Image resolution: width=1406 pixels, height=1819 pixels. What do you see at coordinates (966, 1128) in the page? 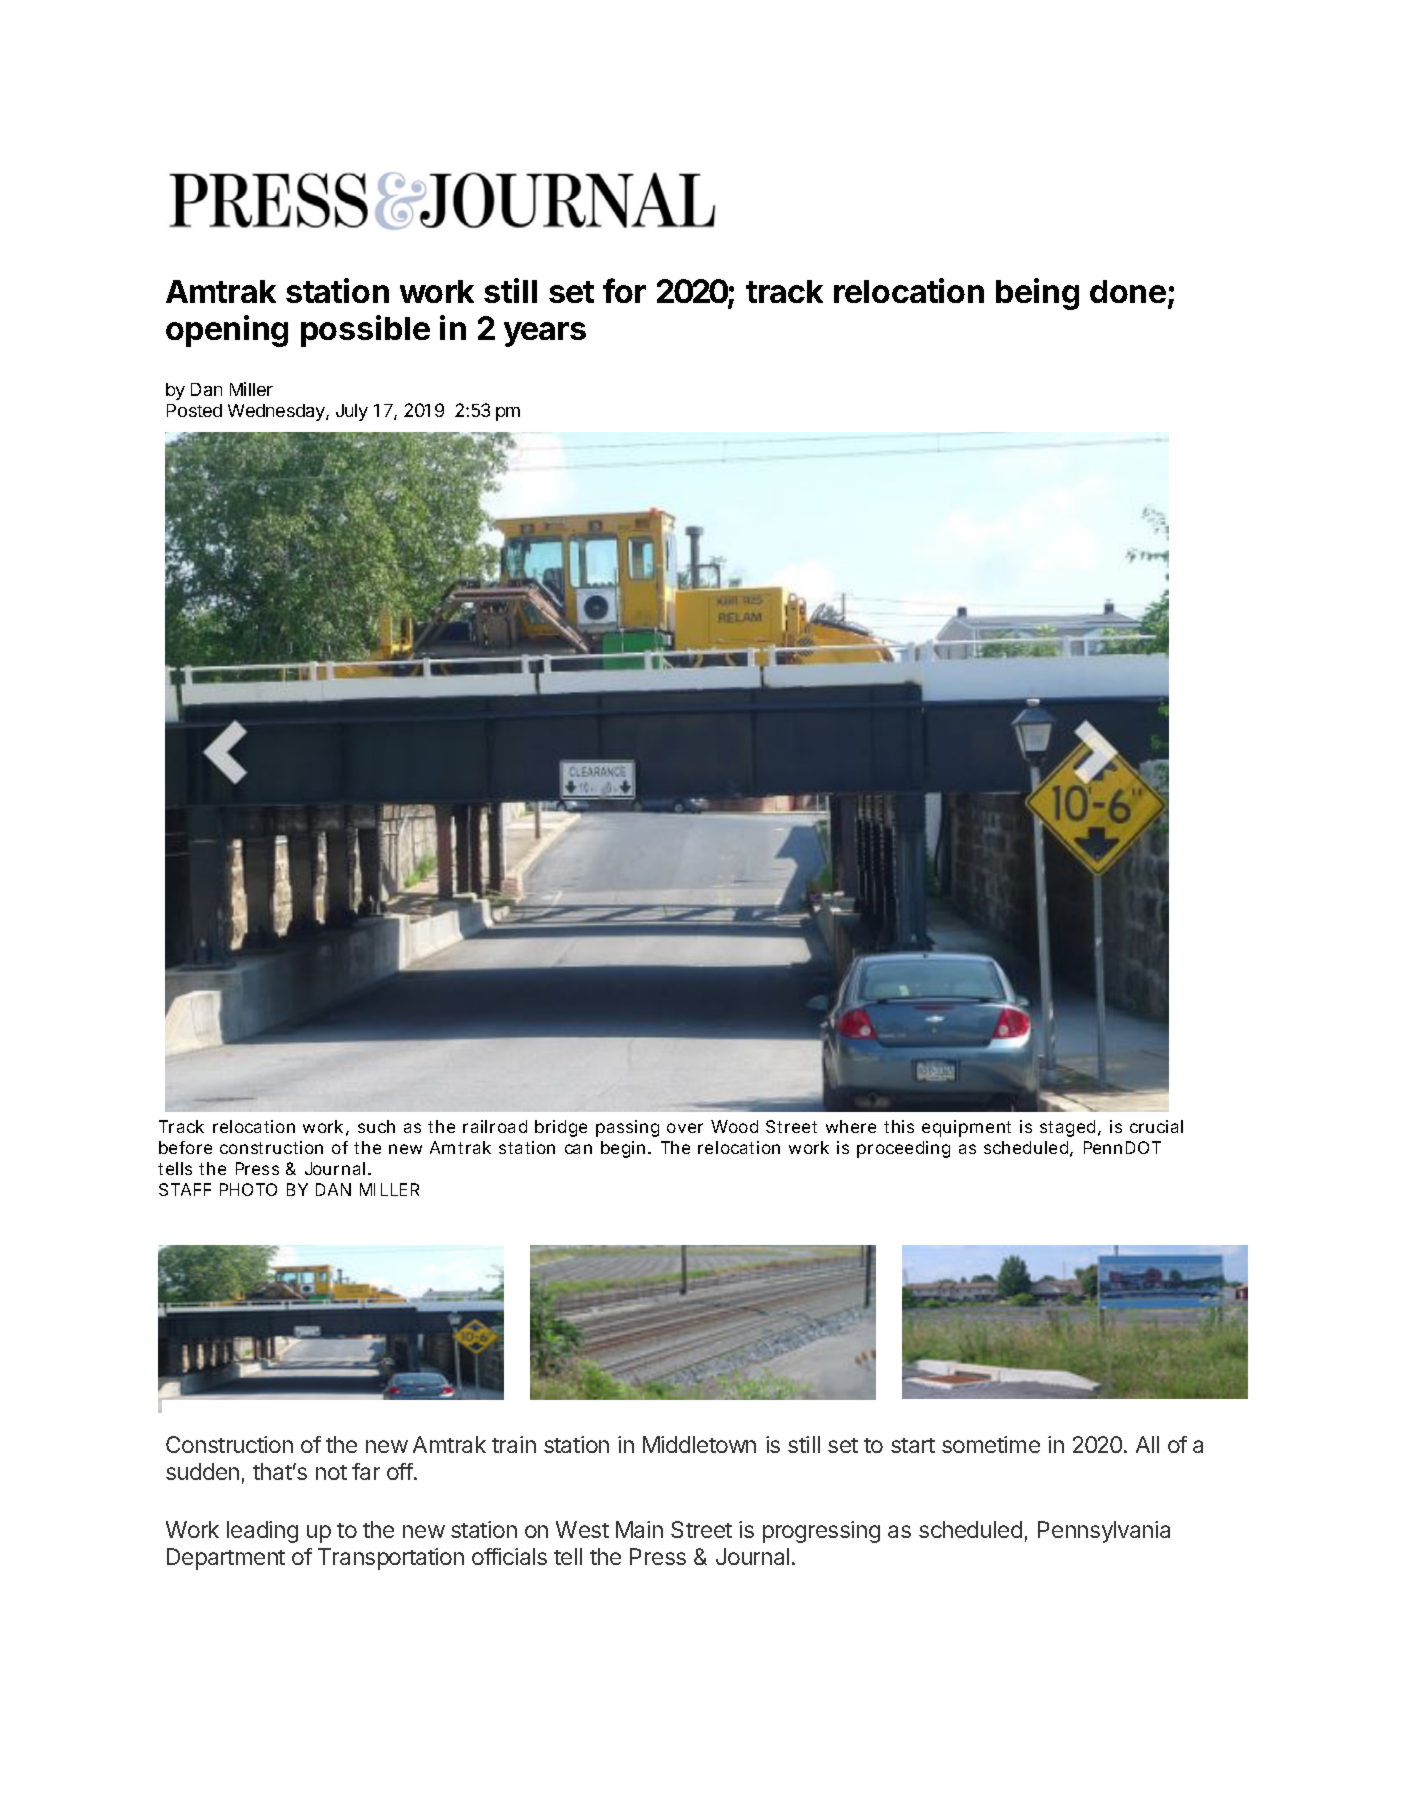
I see `equipment` at bounding box center [966, 1128].
